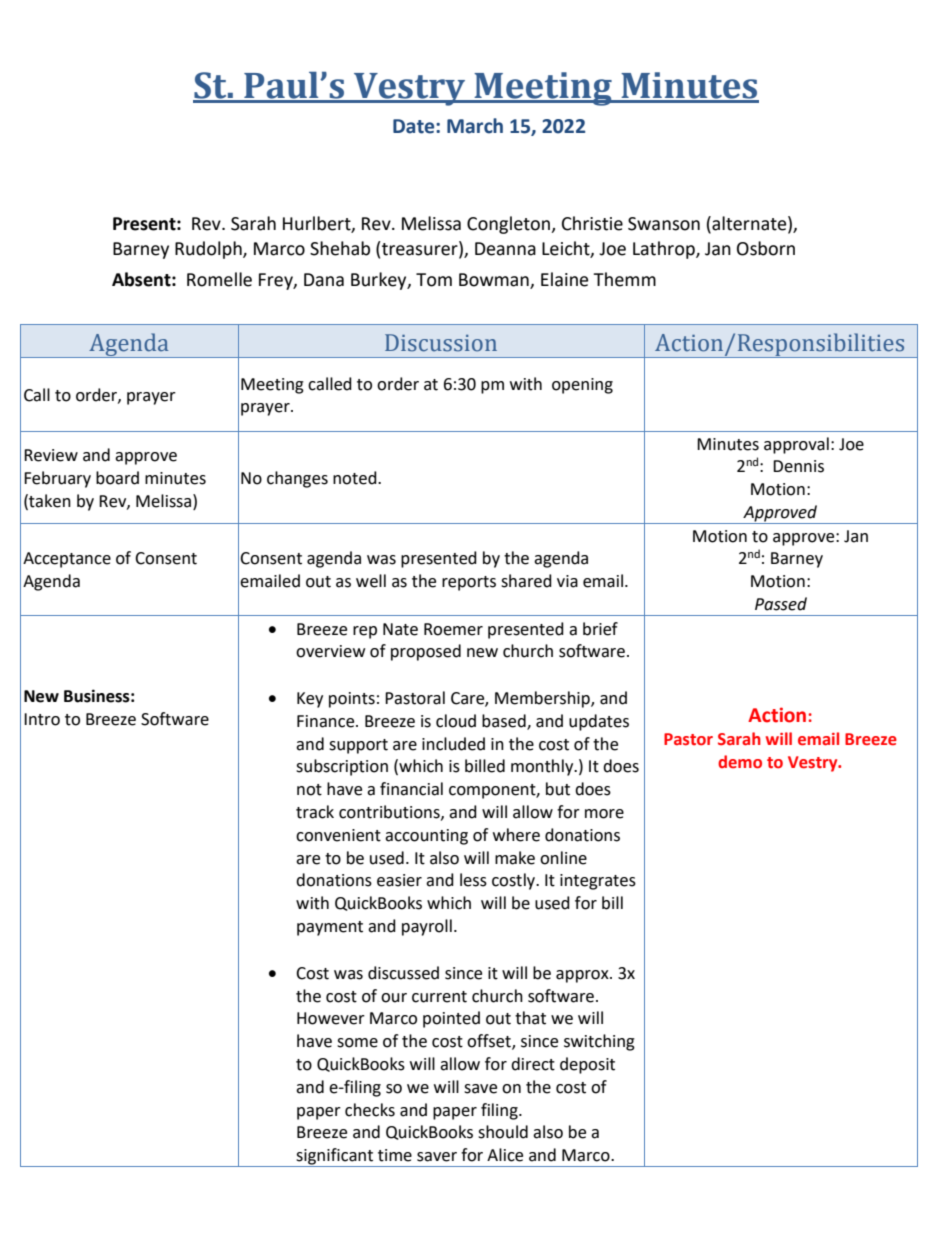  I want to click on Rudolph, so click(209, 250).
